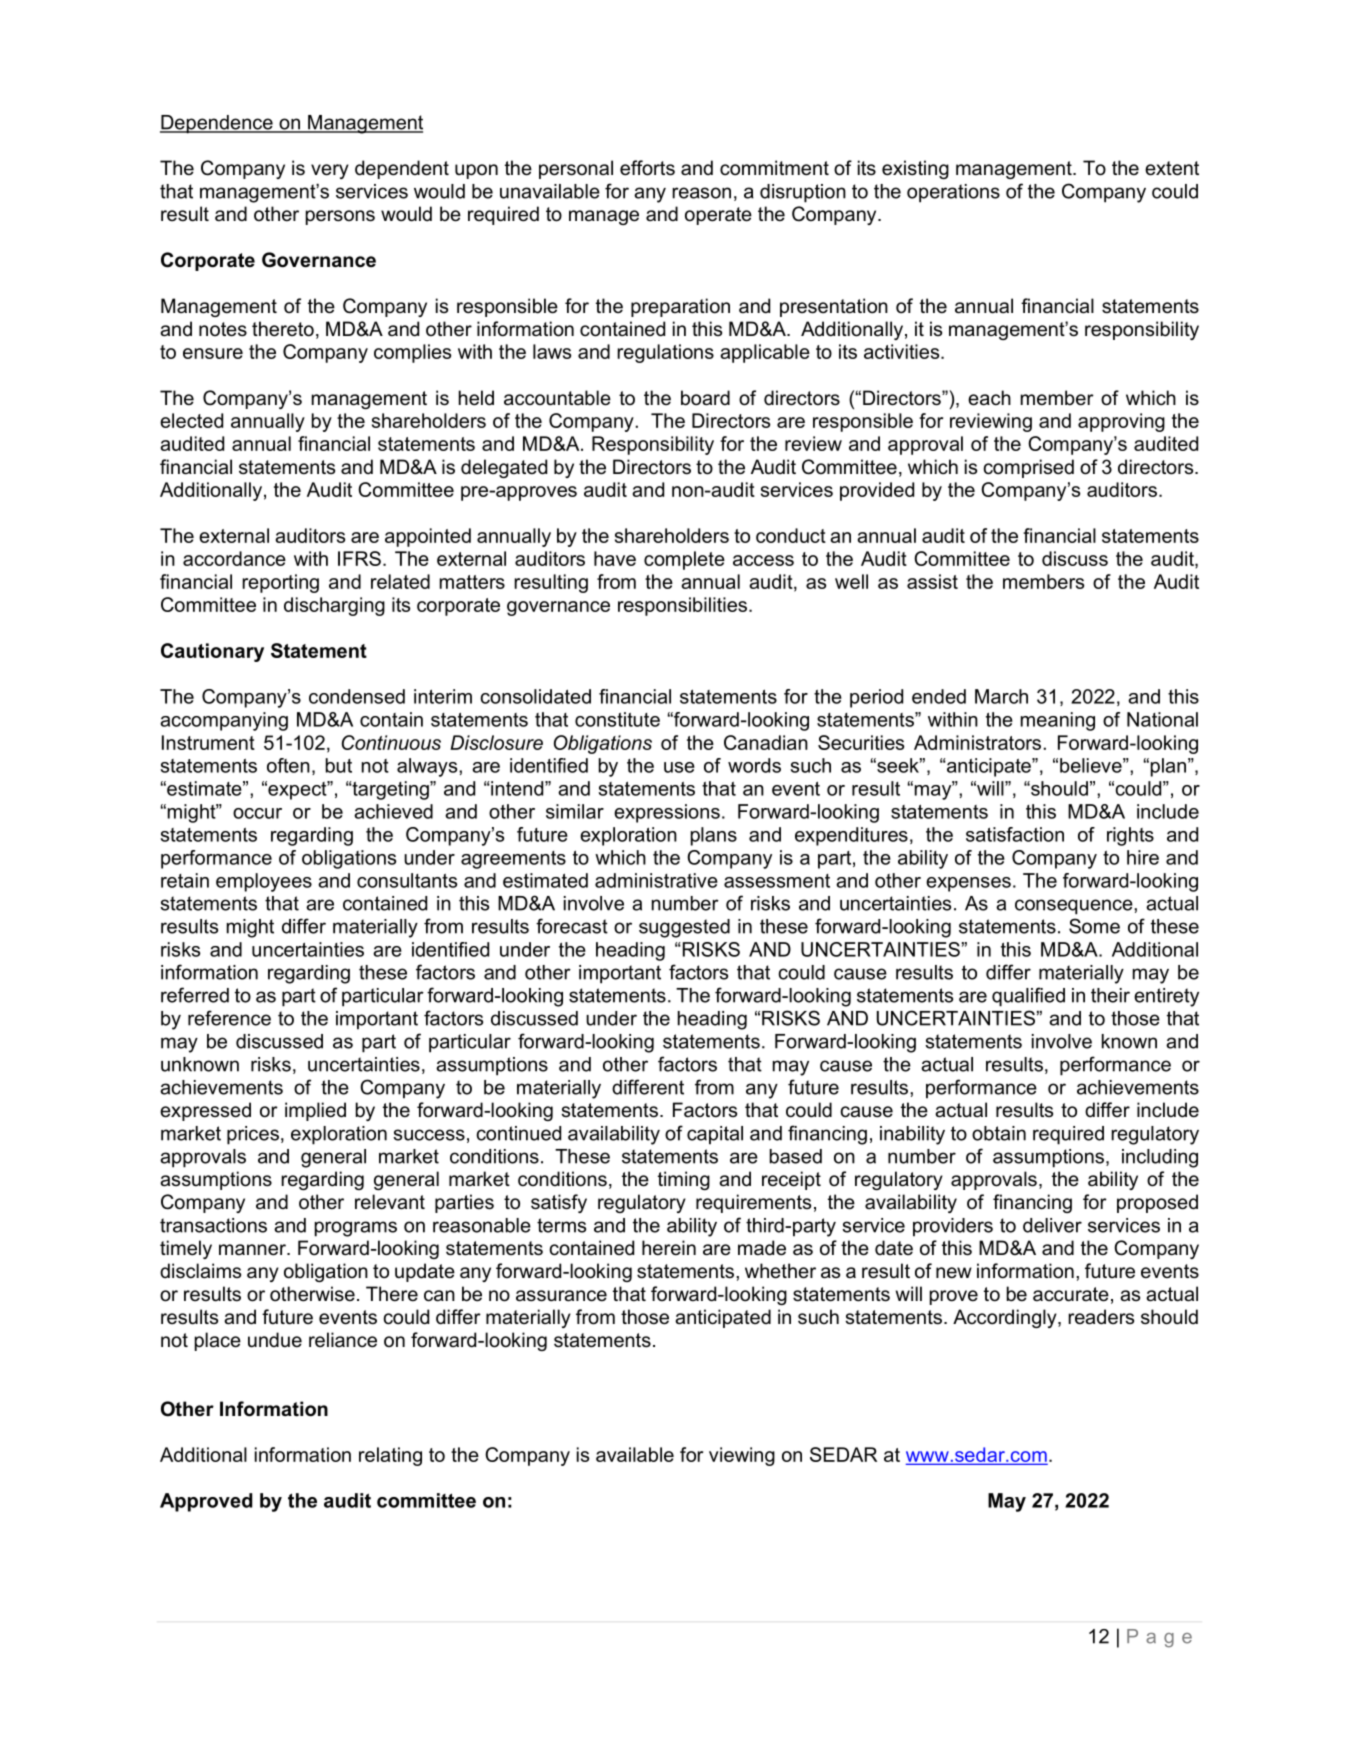  What do you see at coordinates (1028, 997) in the page?
I see `qualified` at bounding box center [1028, 997].
